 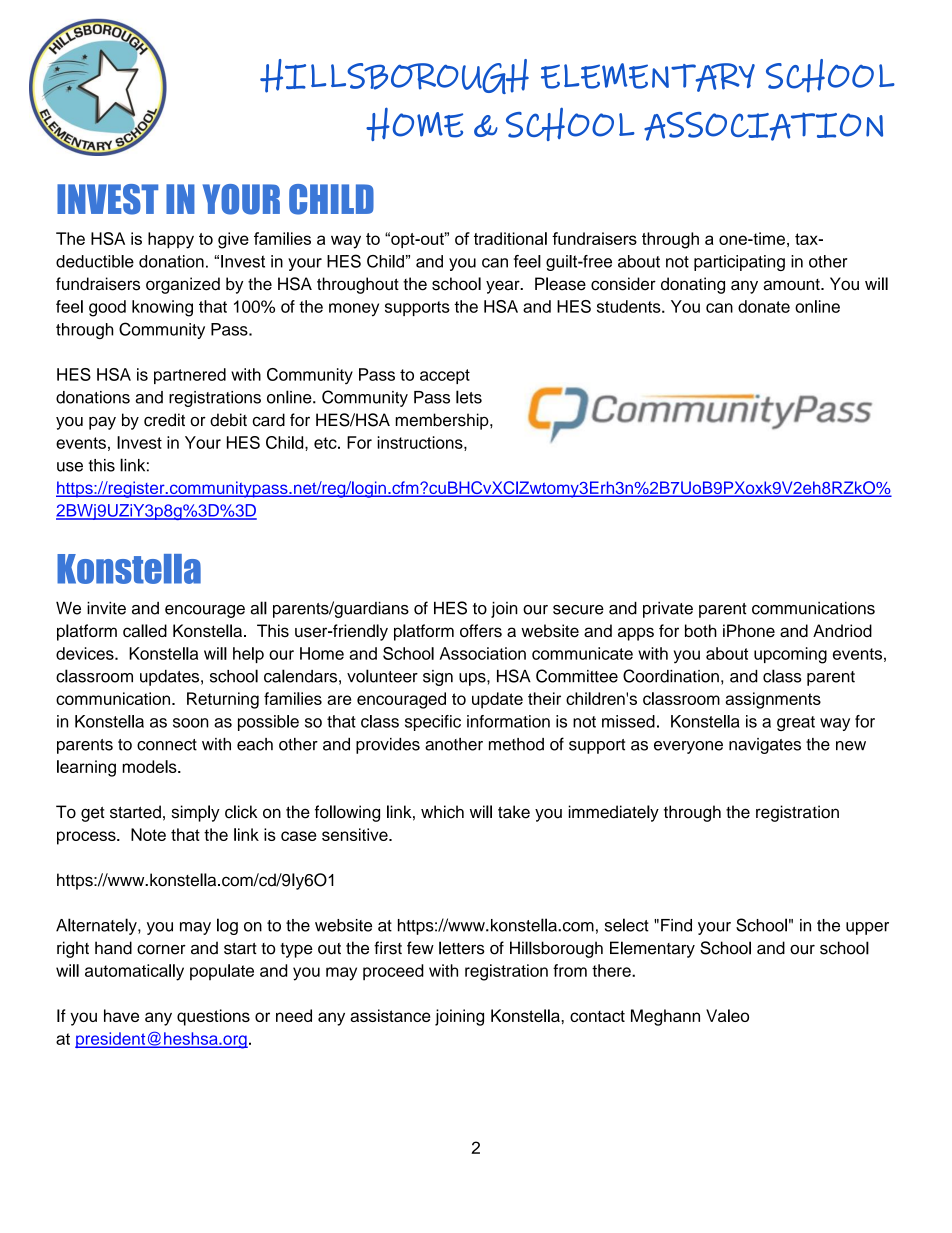 I want to click on participating, so click(x=739, y=263).
